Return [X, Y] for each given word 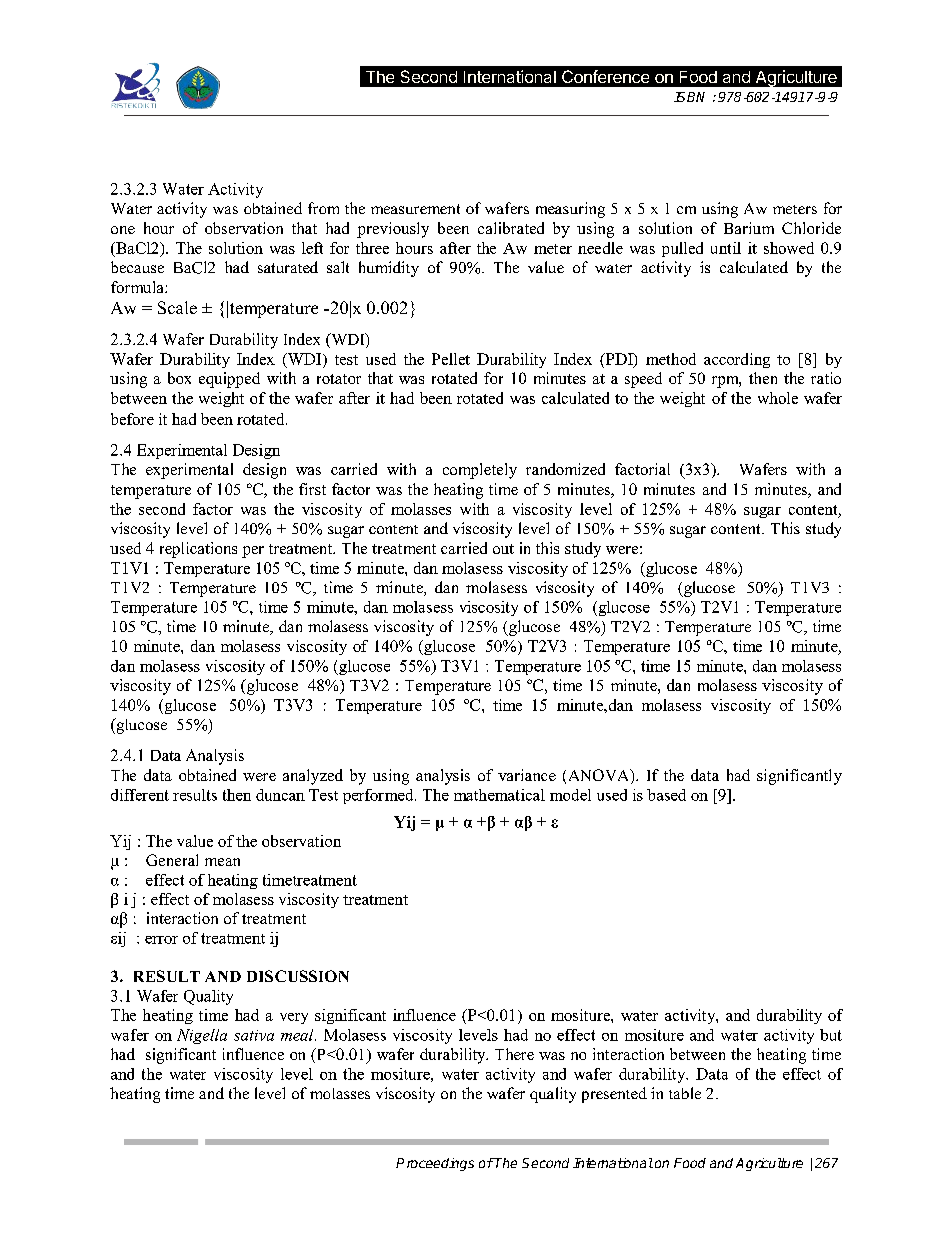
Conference [605, 76]
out [503, 549]
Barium [749, 228]
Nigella [202, 1036]
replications [198, 550]
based [666, 795]
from [323, 208]
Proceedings [435, 1164]
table [685, 1093]
